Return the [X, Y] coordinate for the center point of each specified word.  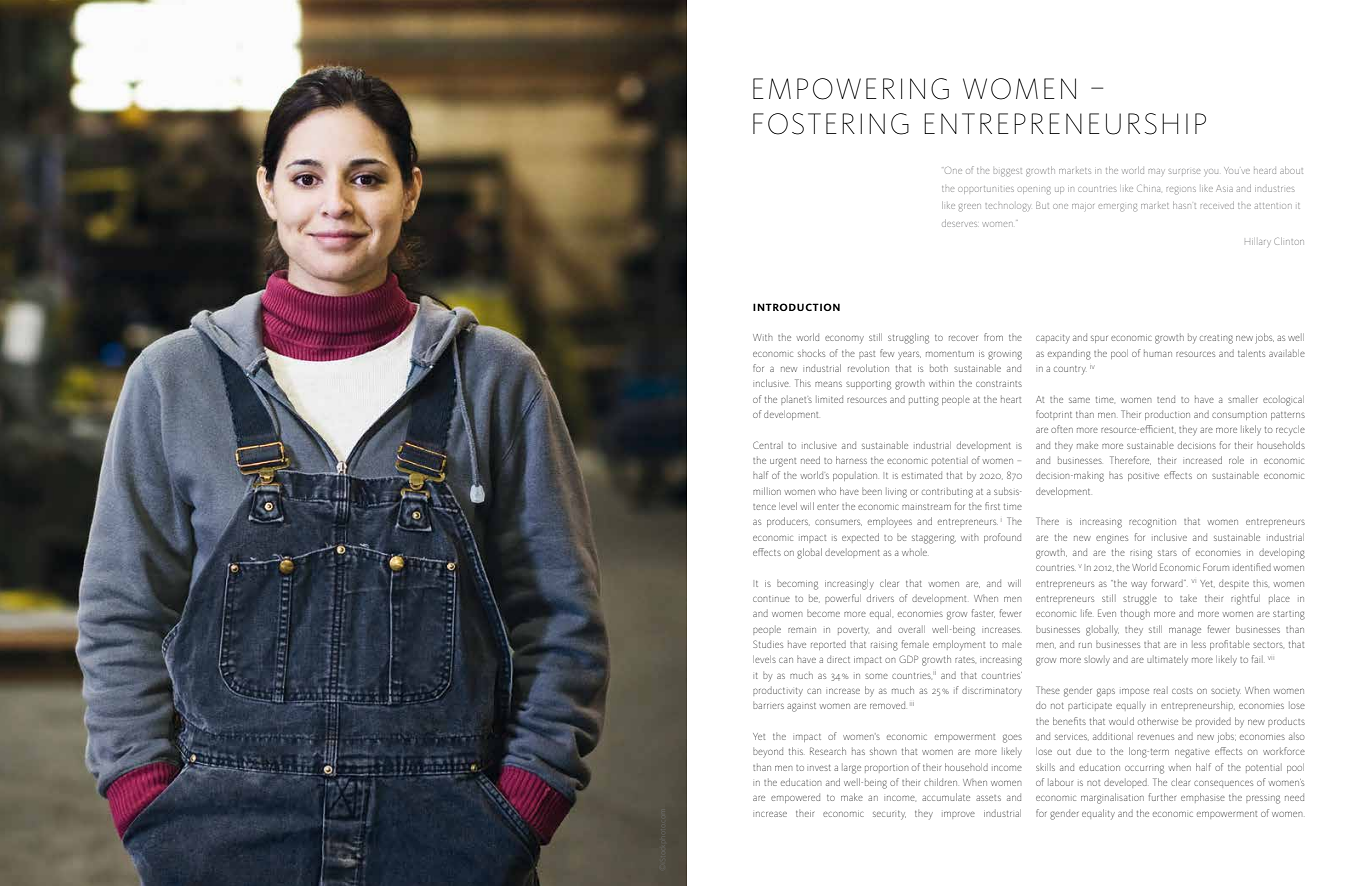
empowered [795, 798]
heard [1265, 171]
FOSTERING [831, 124]
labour [1060, 782]
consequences [1223, 784]
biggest [1008, 172]
